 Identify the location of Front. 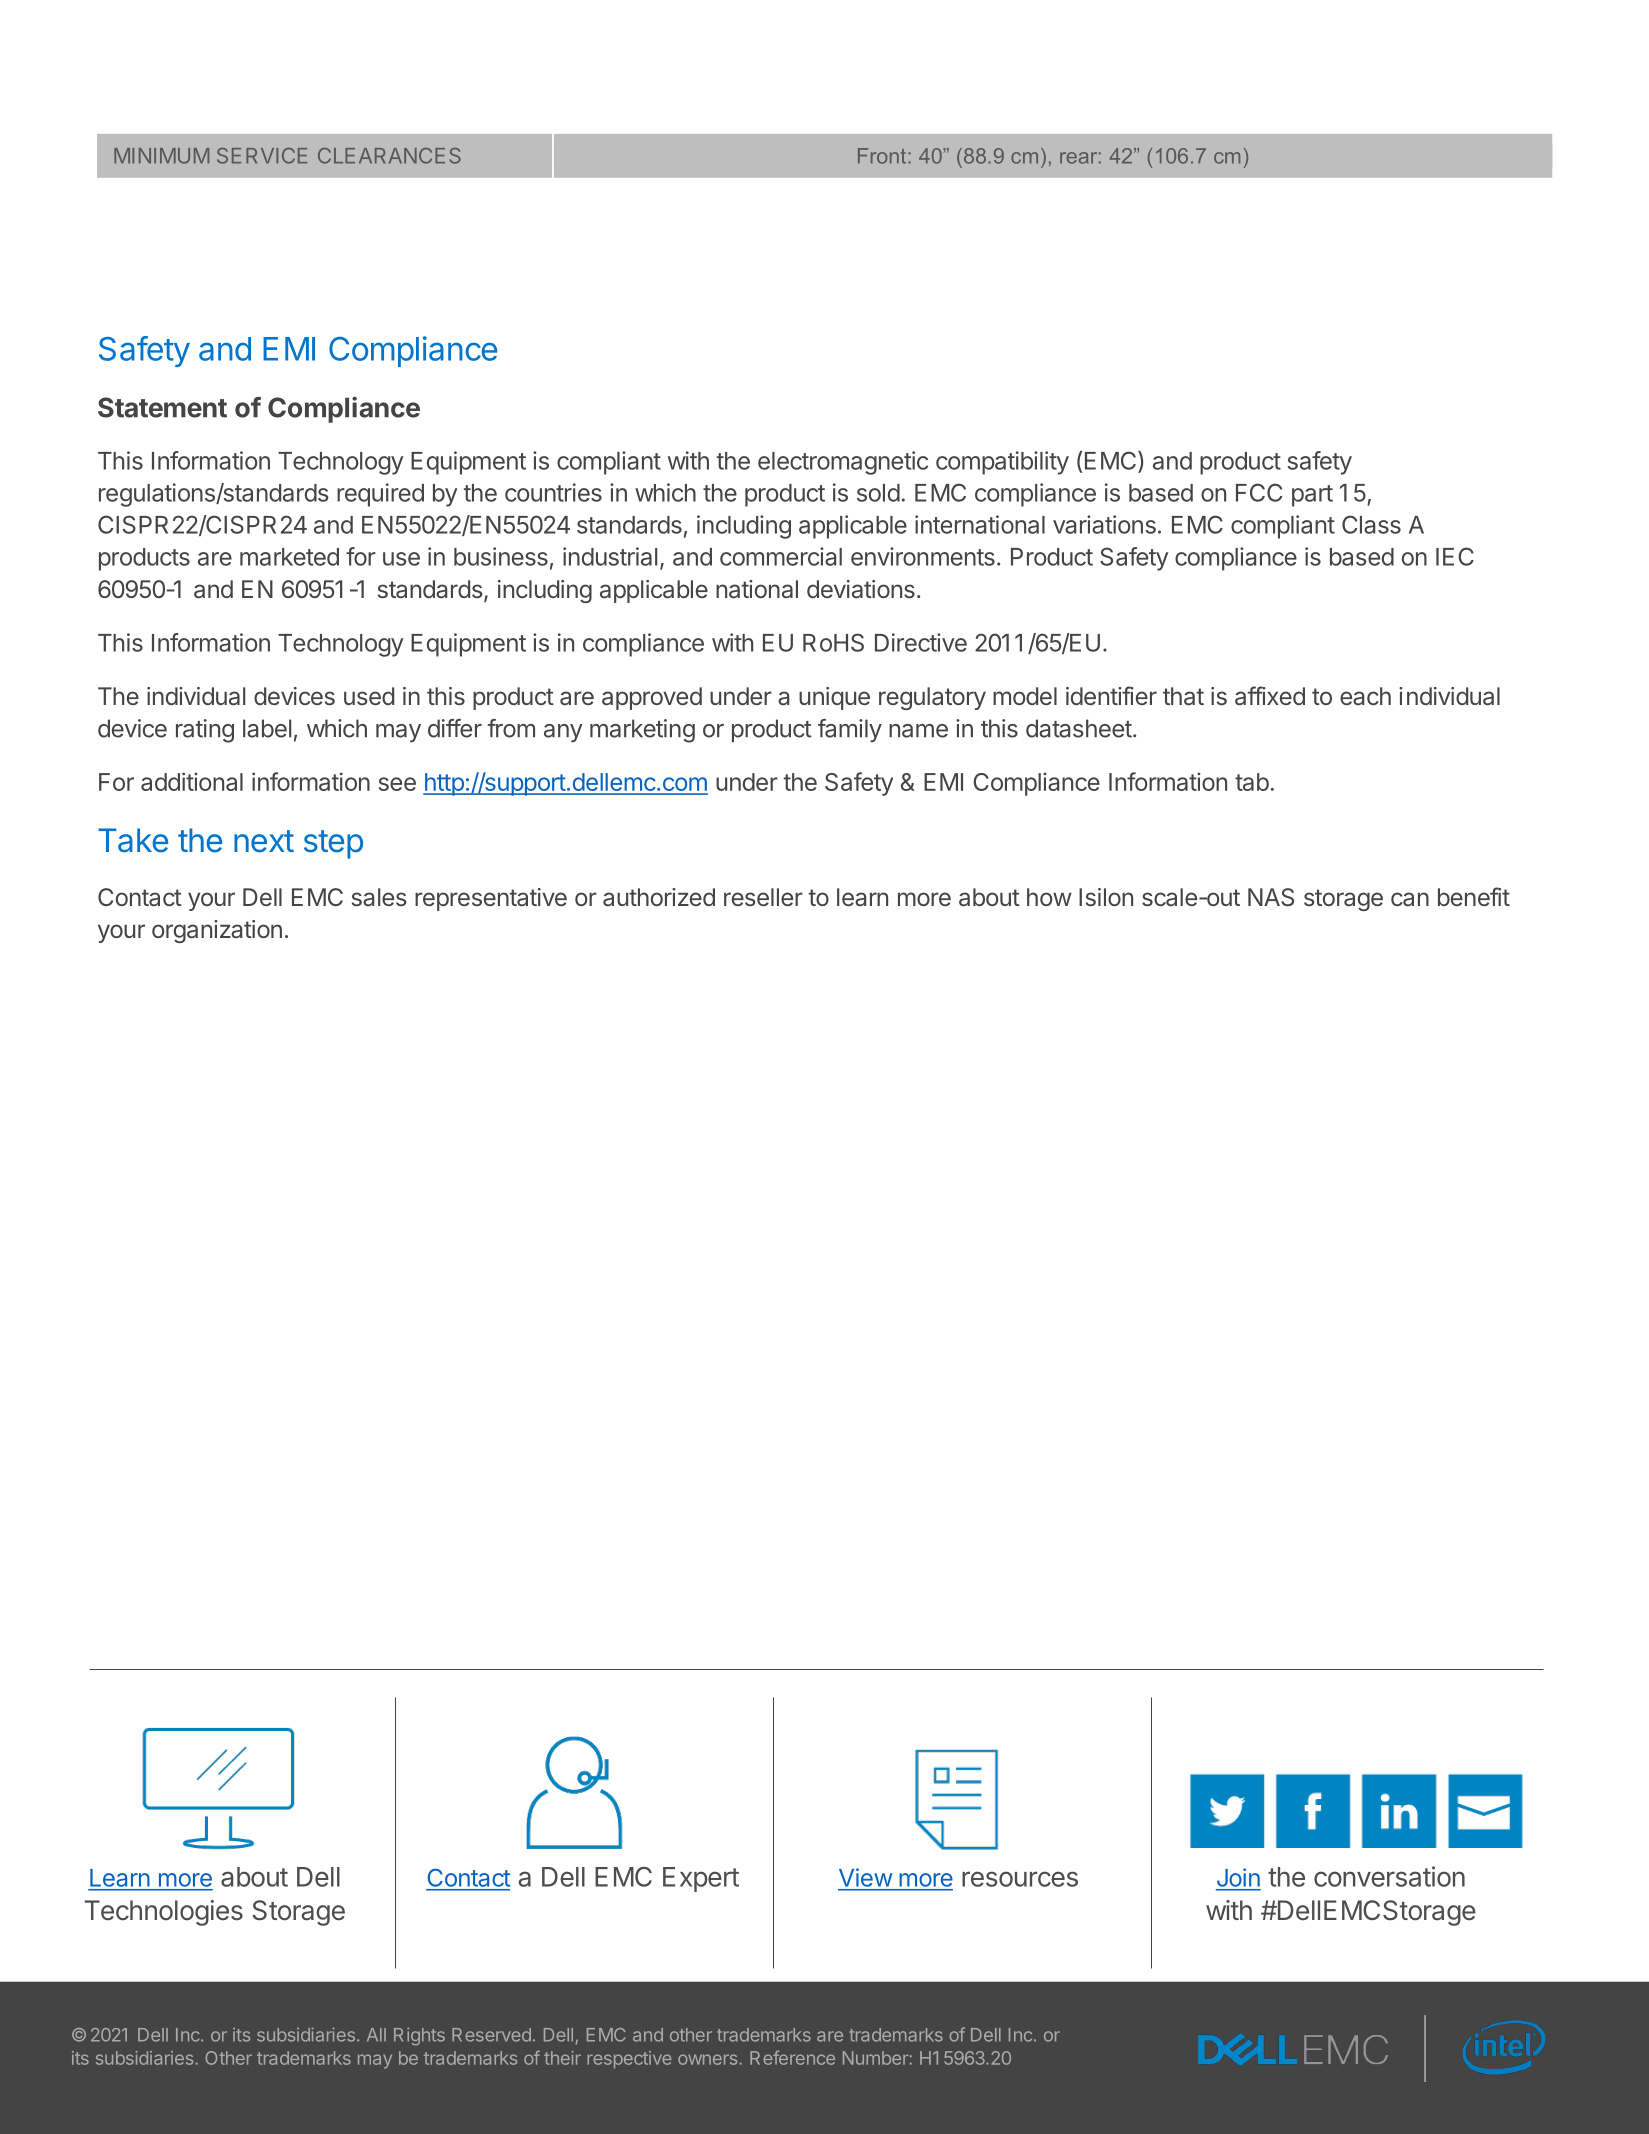
(883, 156).
